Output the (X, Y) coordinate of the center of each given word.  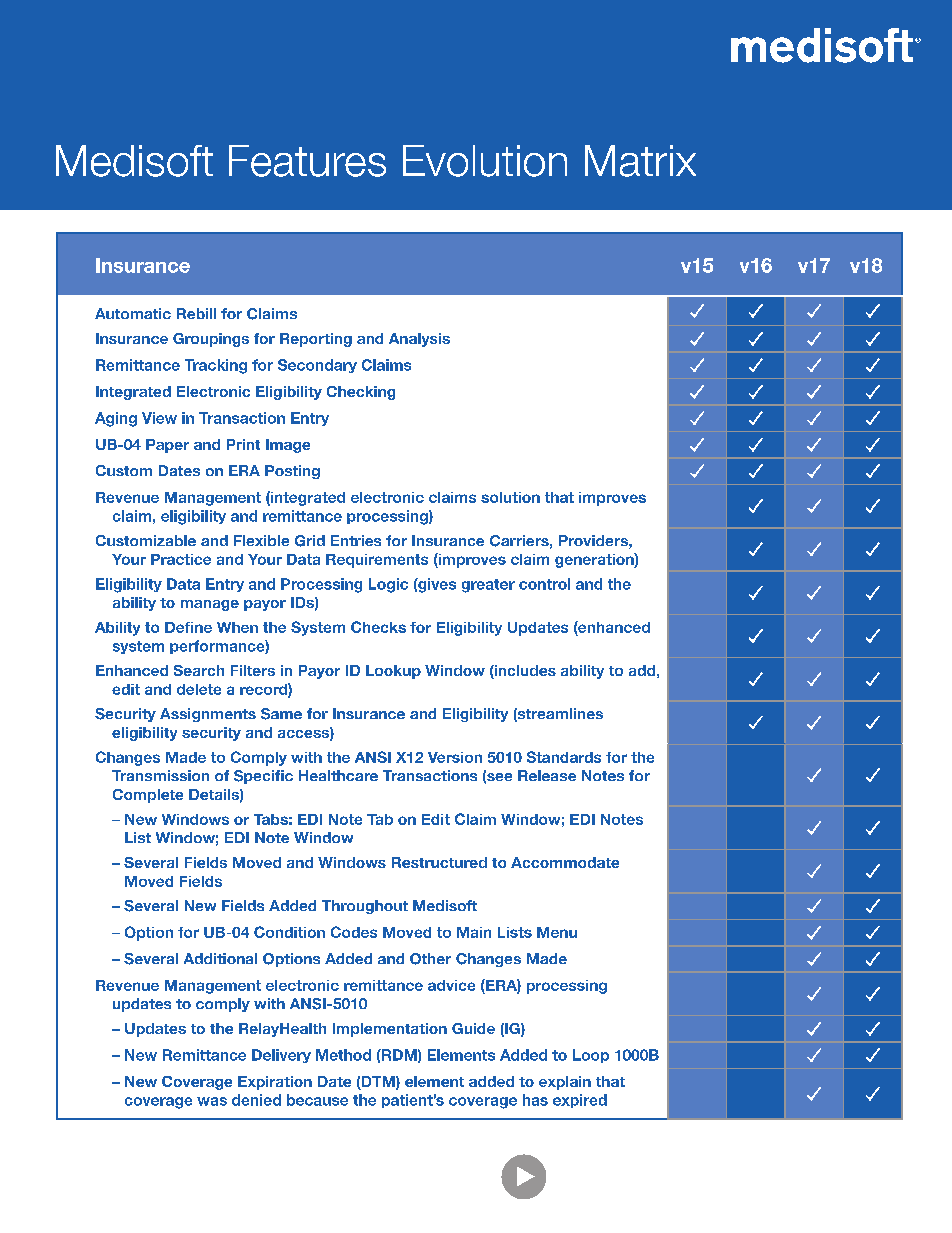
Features (307, 161)
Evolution (485, 161)
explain (565, 1083)
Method (343, 1055)
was (212, 1101)
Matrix (640, 161)
